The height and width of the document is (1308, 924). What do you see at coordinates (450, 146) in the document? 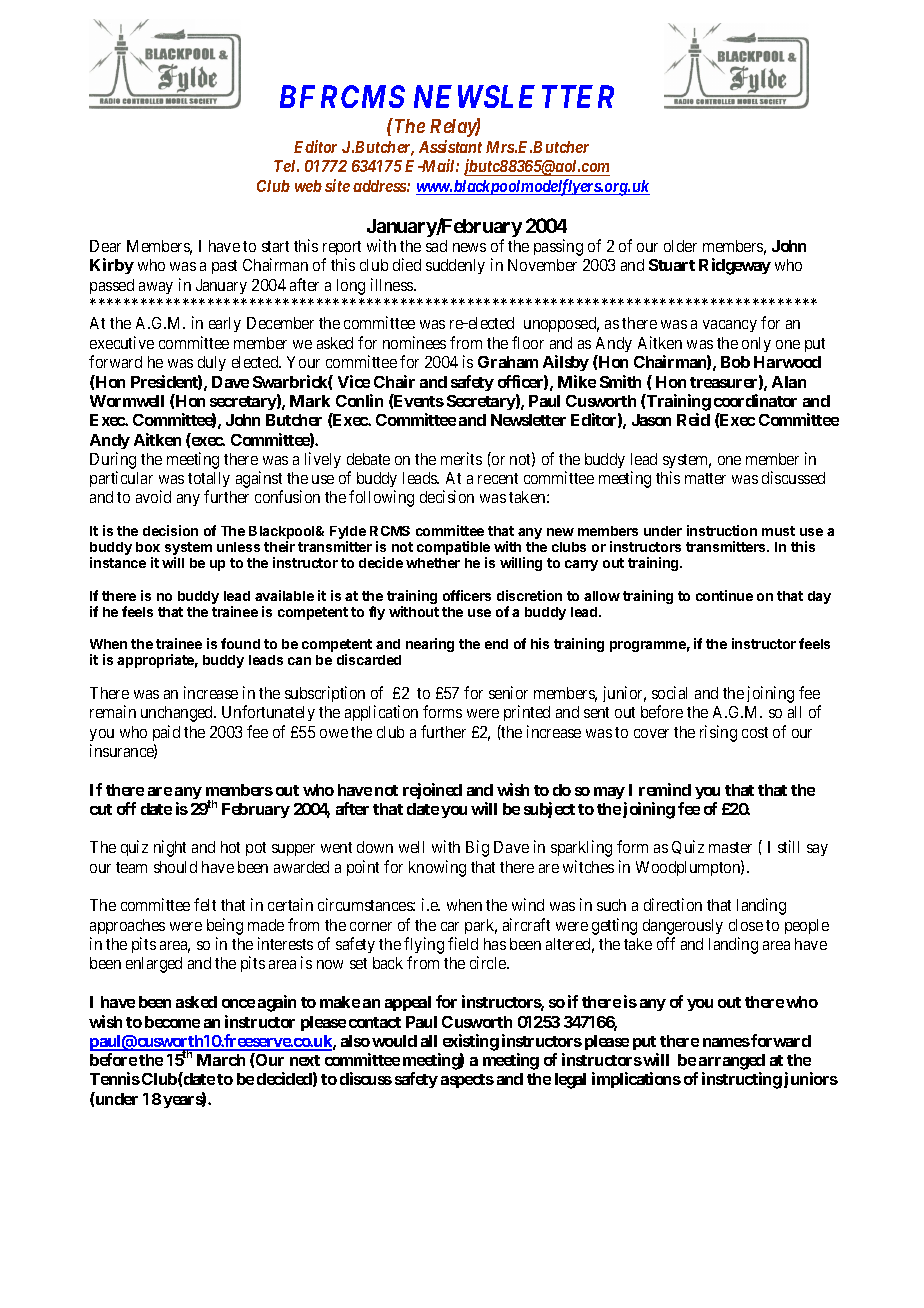
I see `Assistant` at bounding box center [450, 146].
